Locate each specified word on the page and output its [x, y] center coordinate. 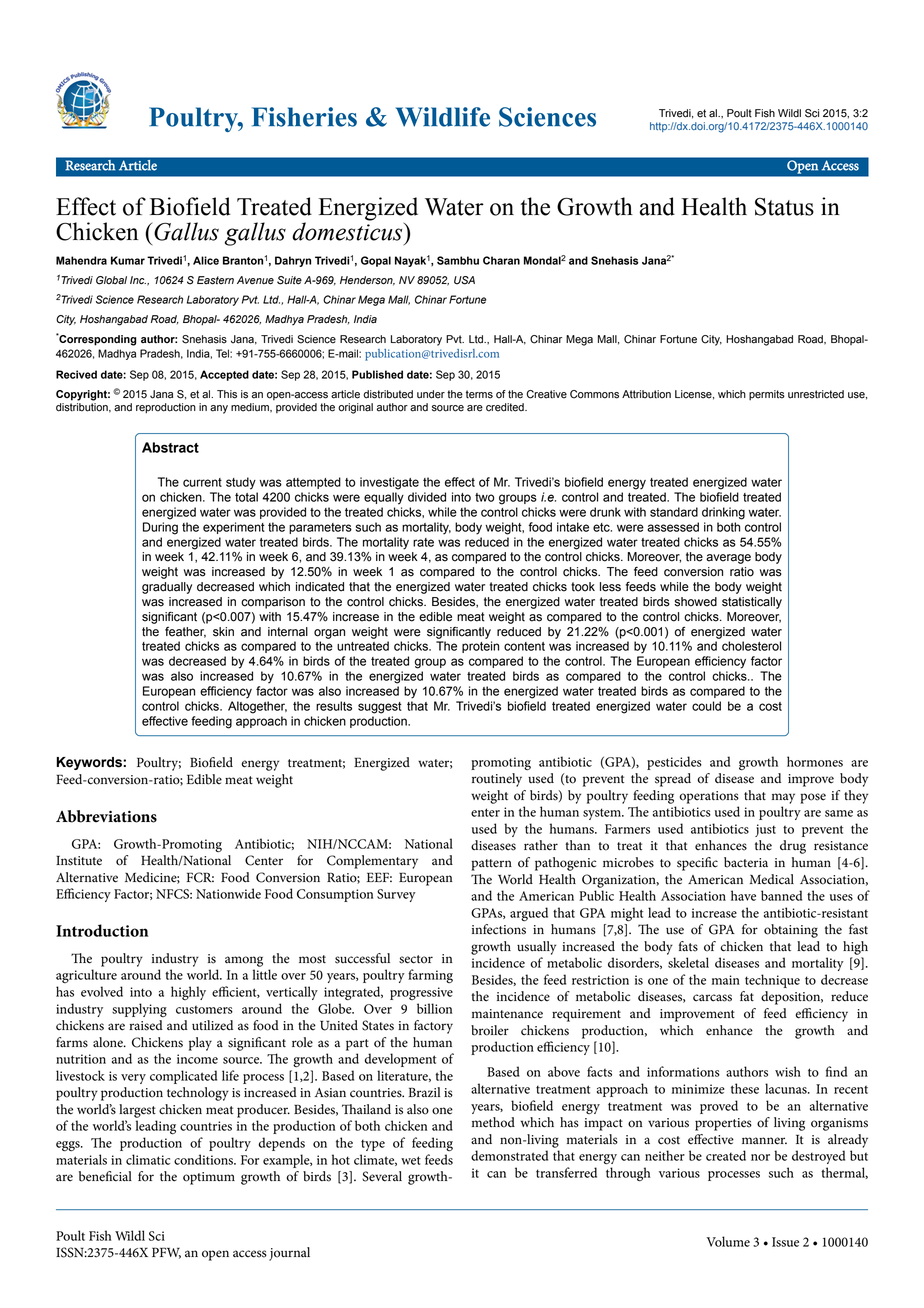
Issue [785, 1242]
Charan [501, 260]
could [706, 706]
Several [382, 1176]
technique [772, 981]
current [202, 482]
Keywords [90, 763]
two [485, 497]
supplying [139, 1010]
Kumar [128, 260]
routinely [497, 780]
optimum [209, 1178]
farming [430, 976]
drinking [723, 513]
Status [784, 207]
